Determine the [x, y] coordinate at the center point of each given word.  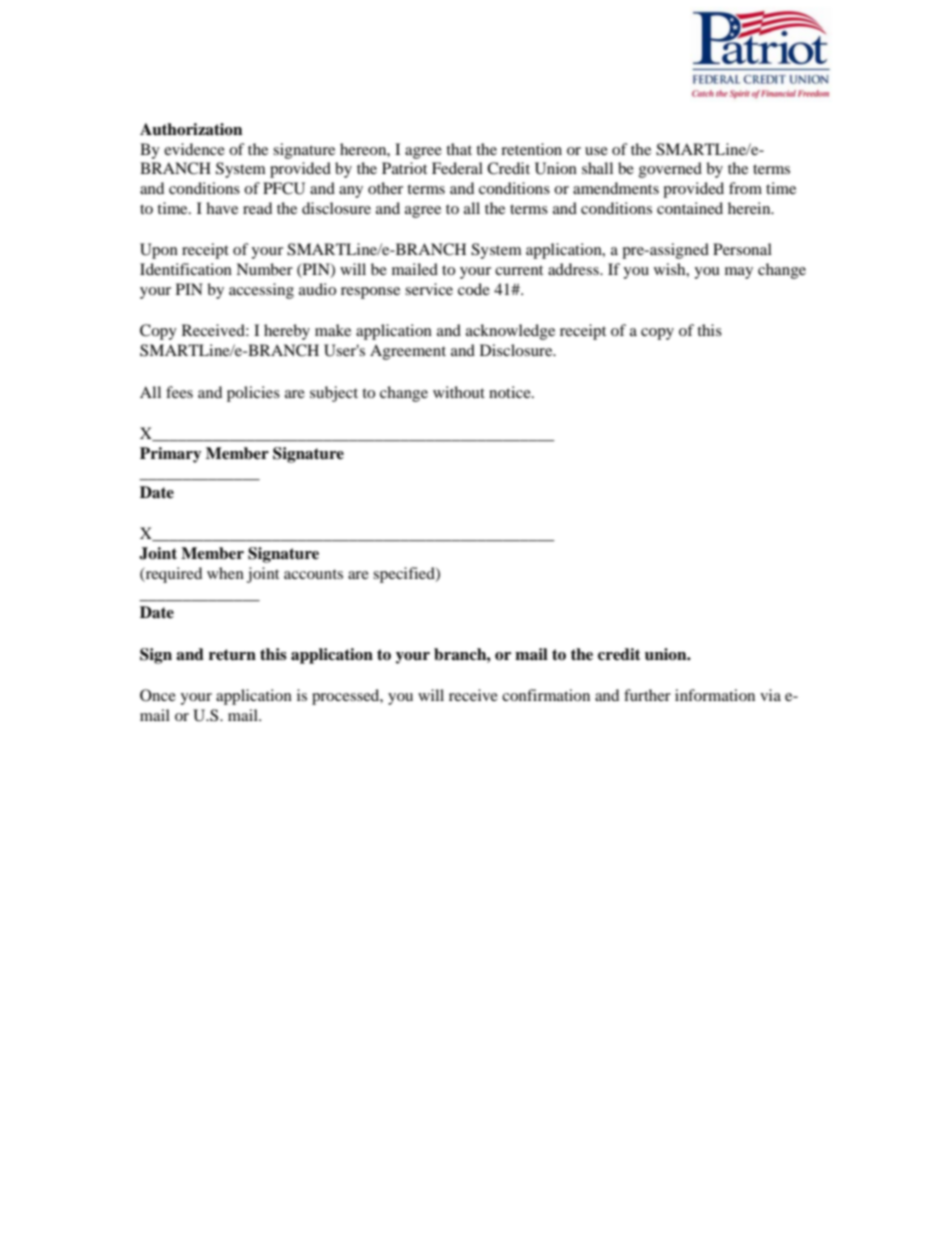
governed [670, 170]
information [715, 695]
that [459, 149]
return [232, 655]
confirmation [546, 695]
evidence [194, 149]
